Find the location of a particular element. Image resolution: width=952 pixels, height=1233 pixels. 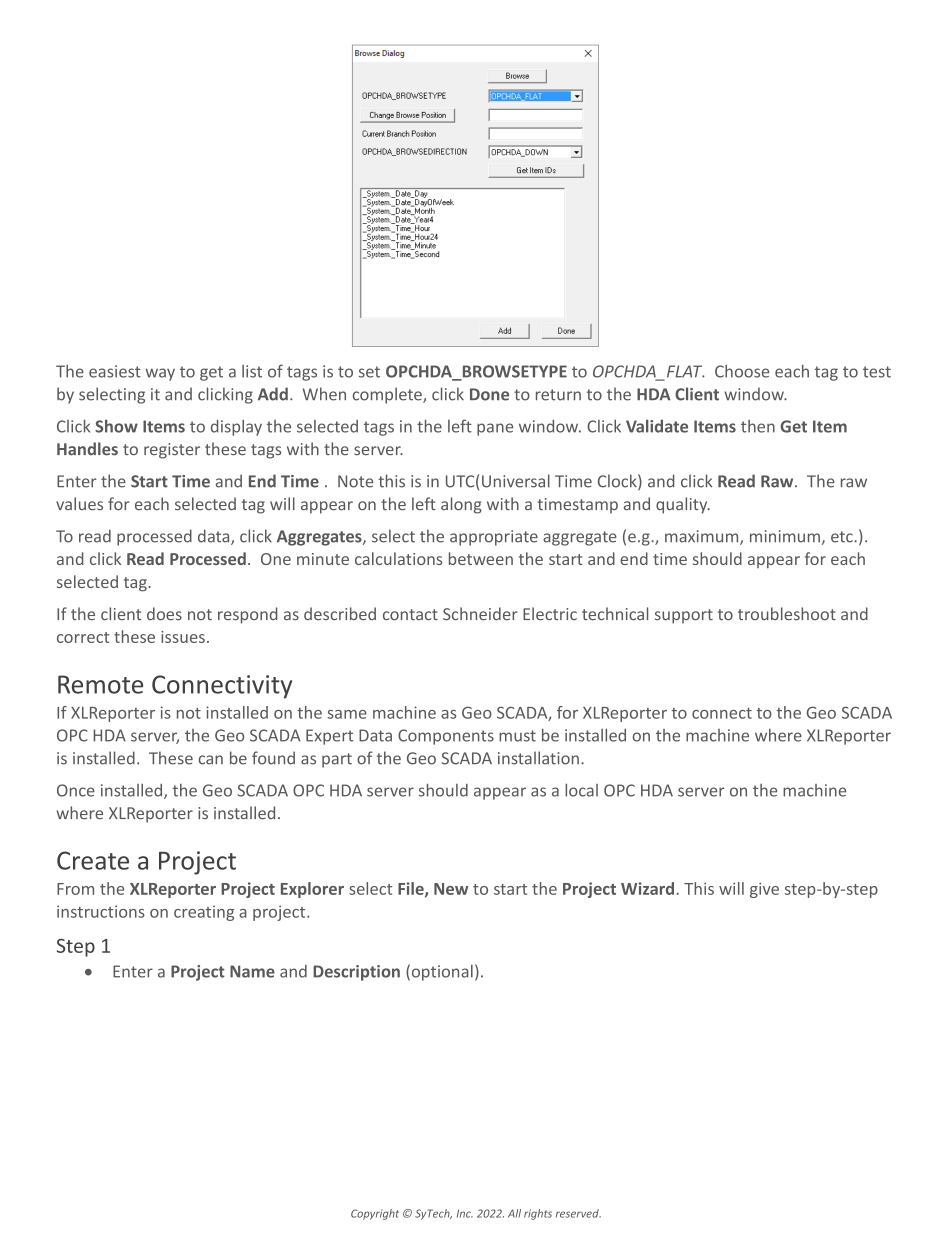

give is located at coordinates (764, 890).
